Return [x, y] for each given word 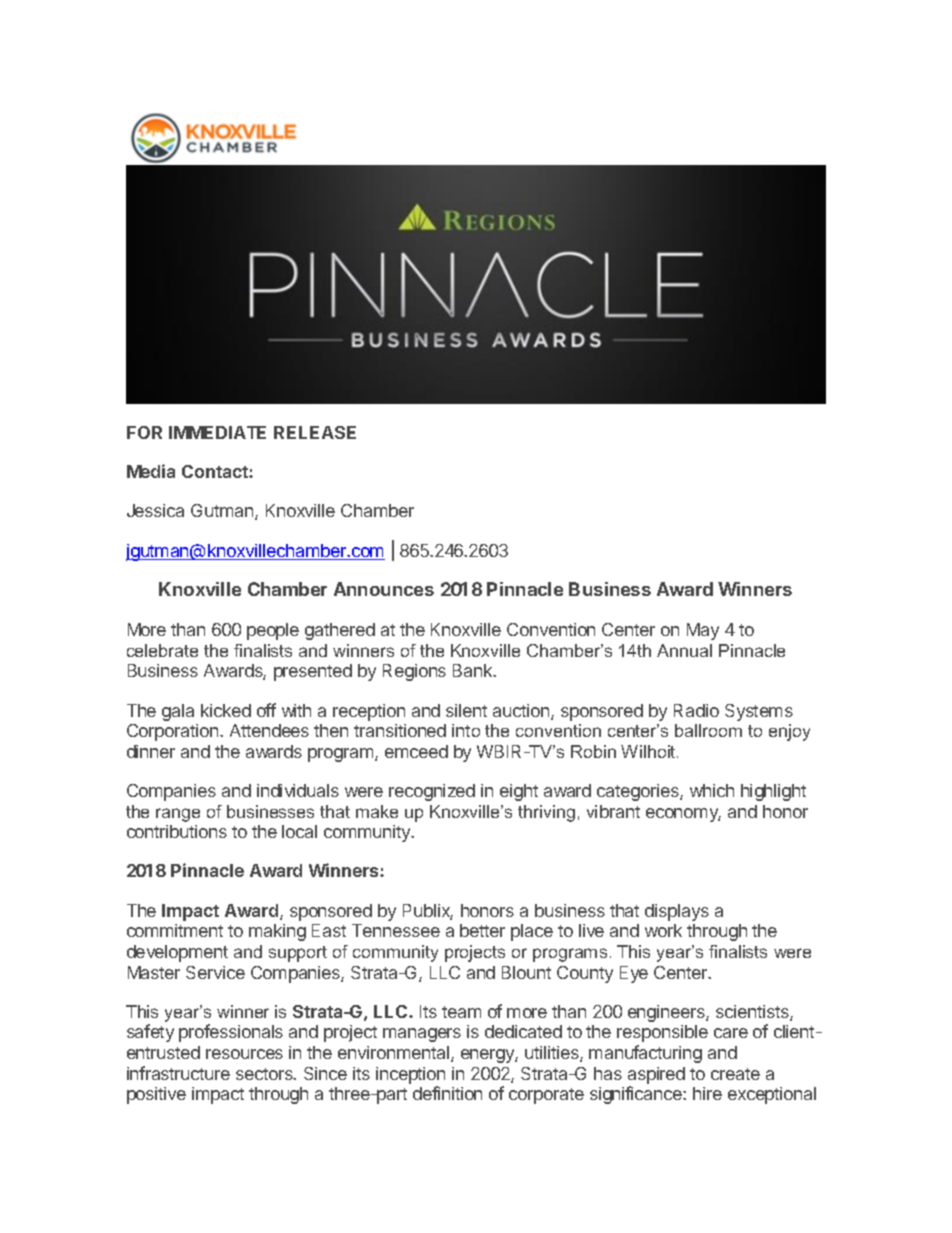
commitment [175, 930]
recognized [432, 792]
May [703, 631]
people [273, 631]
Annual [684, 650]
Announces [384, 589]
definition [447, 1093]
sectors [265, 1074]
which [712, 790]
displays [677, 912]
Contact [216, 471]
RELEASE [315, 432]
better [482, 930]
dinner [151, 751]
